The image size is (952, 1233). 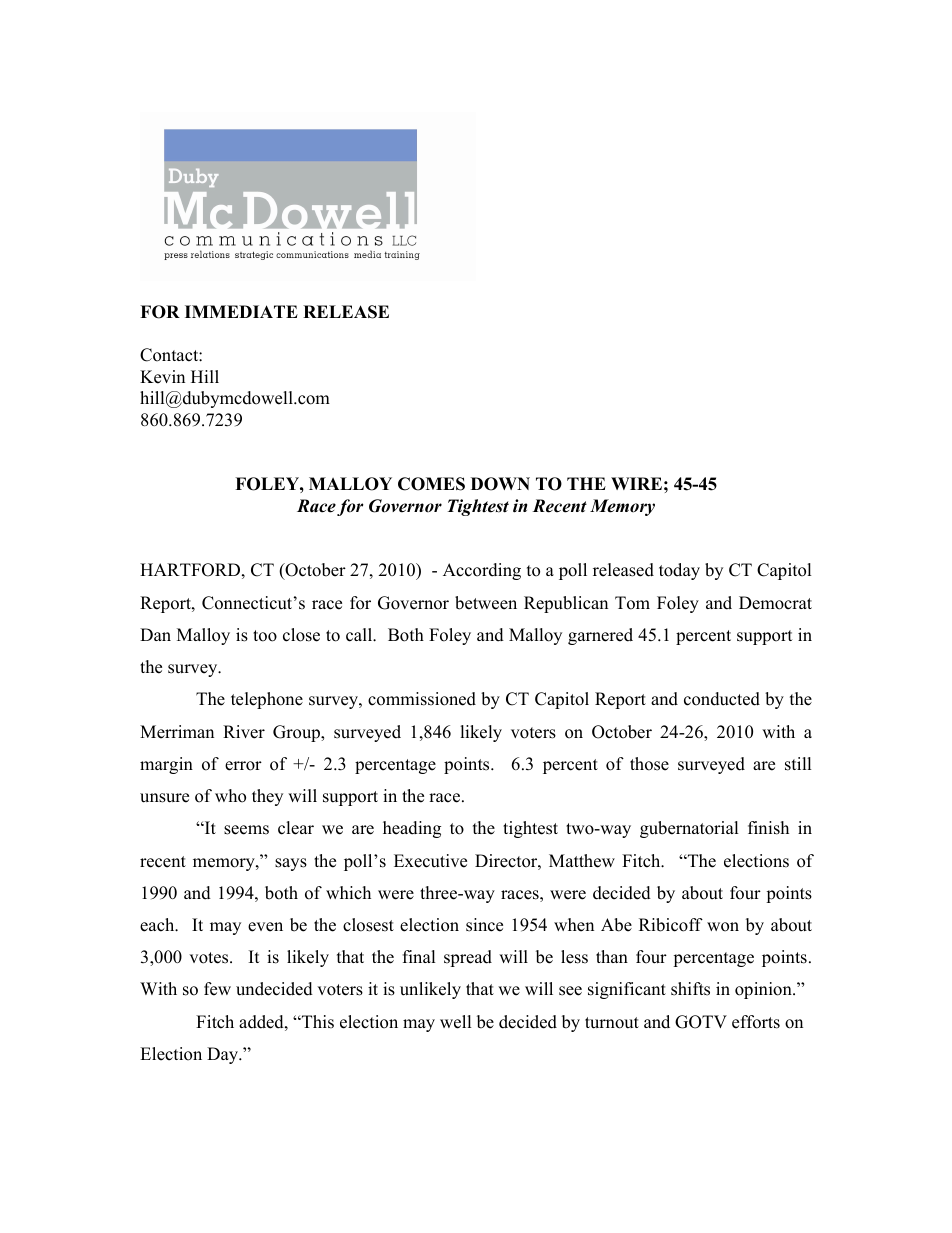 I want to click on IMMEDIATE, so click(x=241, y=311).
